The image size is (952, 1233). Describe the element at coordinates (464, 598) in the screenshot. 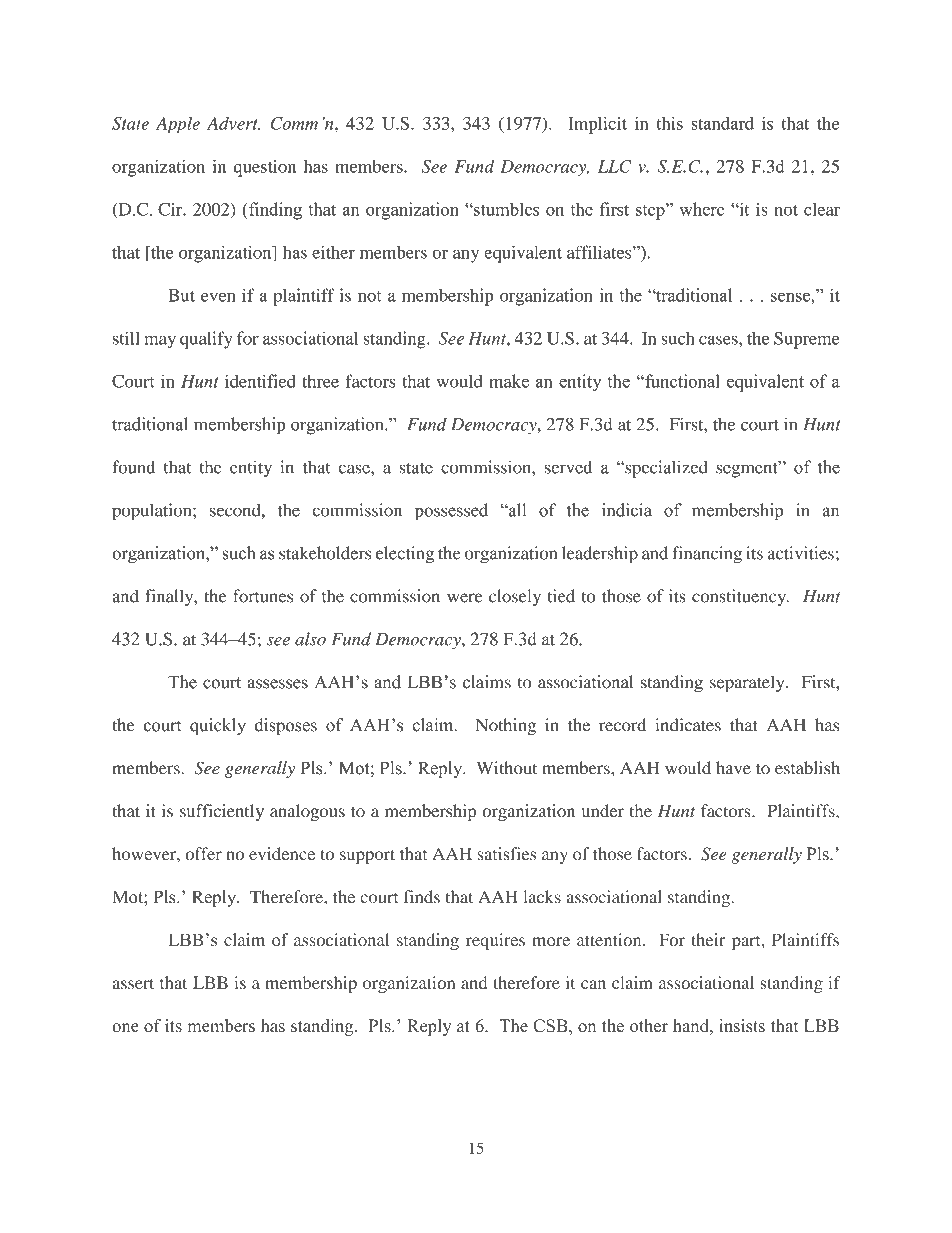

I see `were` at that location.
